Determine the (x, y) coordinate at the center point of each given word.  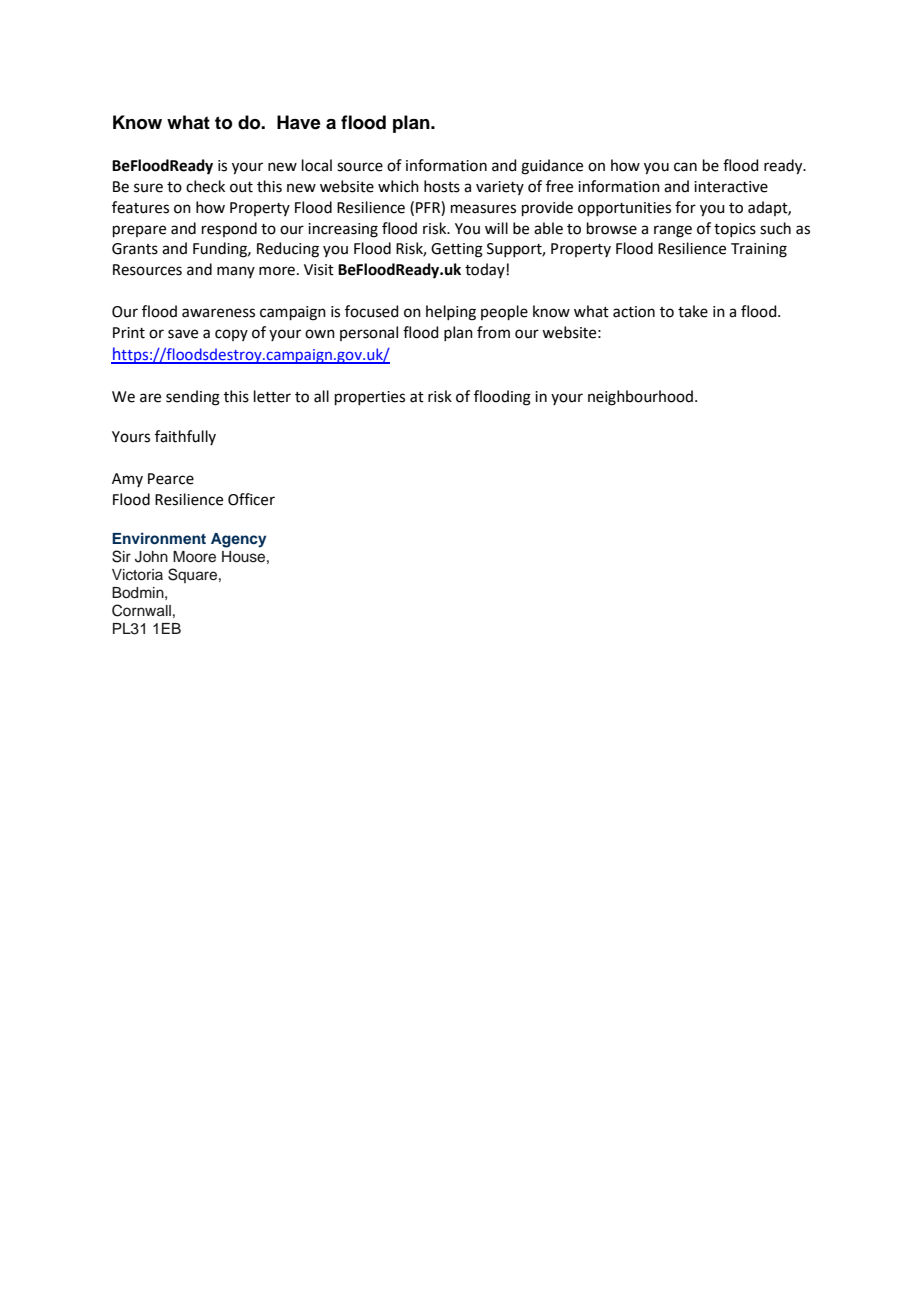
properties (370, 398)
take (693, 311)
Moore (194, 557)
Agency (238, 540)
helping (451, 313)
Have (299, 122)
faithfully (185, 437)
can (685, 167)
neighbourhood (640, 398)
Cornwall (141, 610)
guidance (552, 167)
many (236, 272)
